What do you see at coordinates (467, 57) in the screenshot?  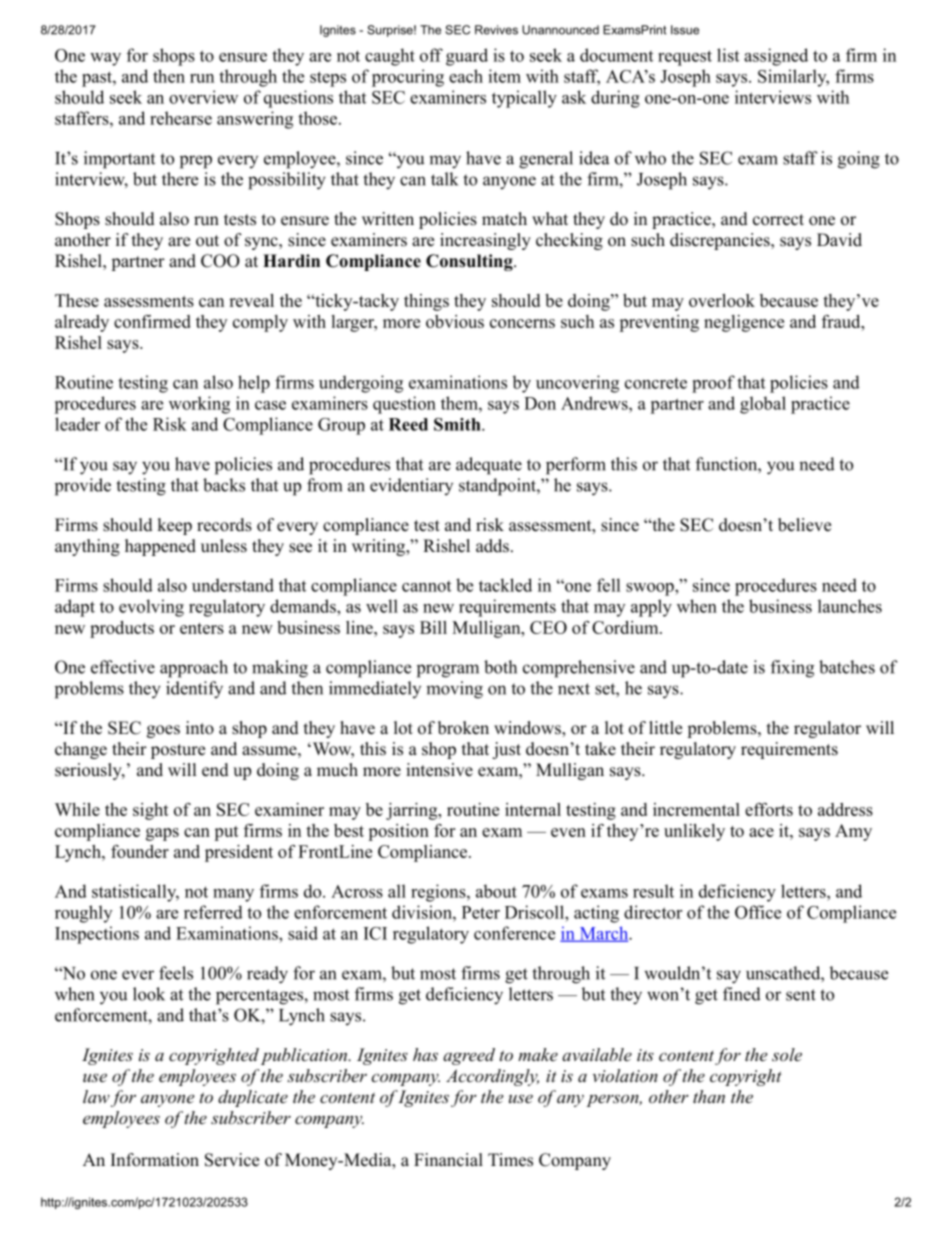 I see `guard` at bounding box center [467, 57].
